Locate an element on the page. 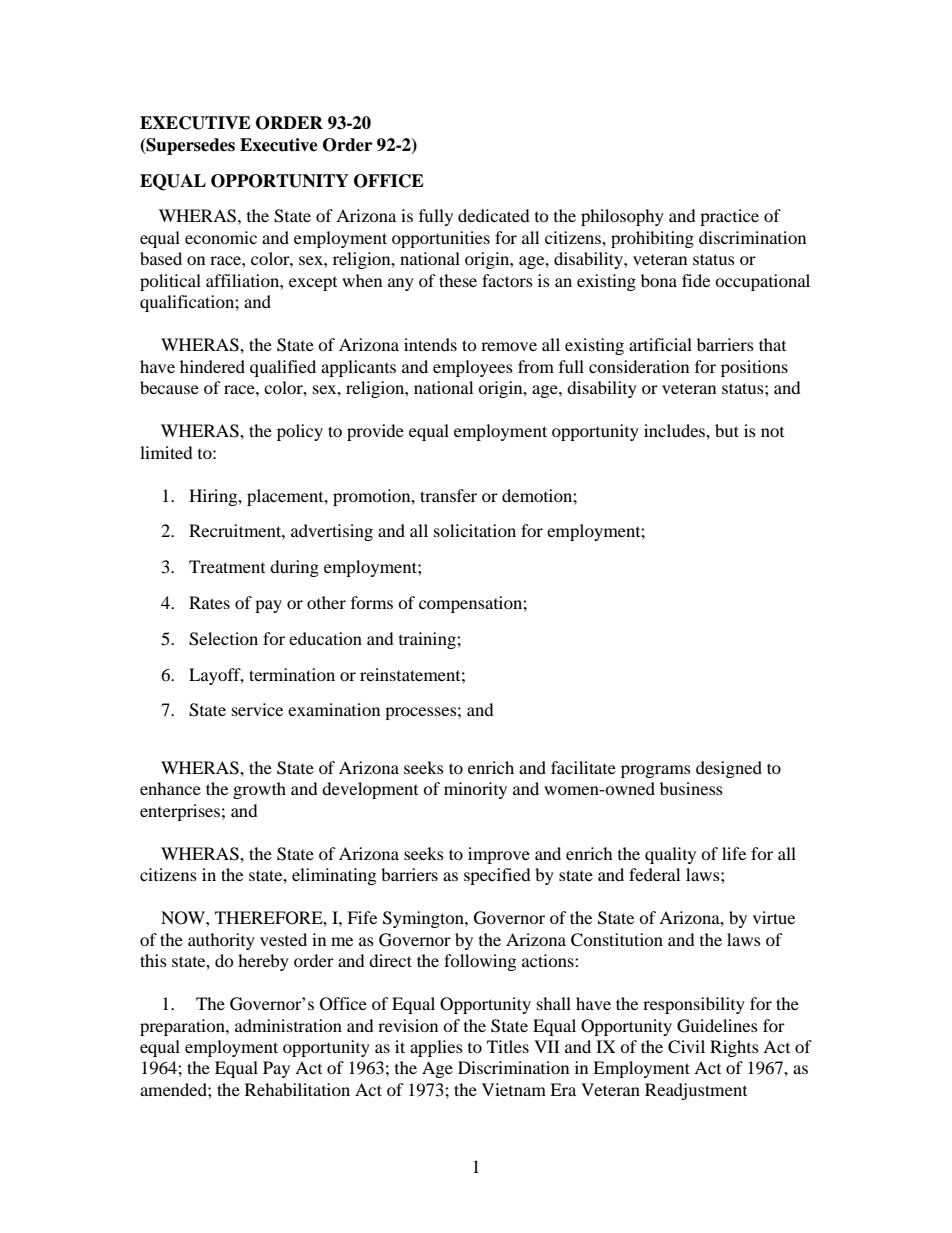  opportunities is located at coordinates (441, 239).
